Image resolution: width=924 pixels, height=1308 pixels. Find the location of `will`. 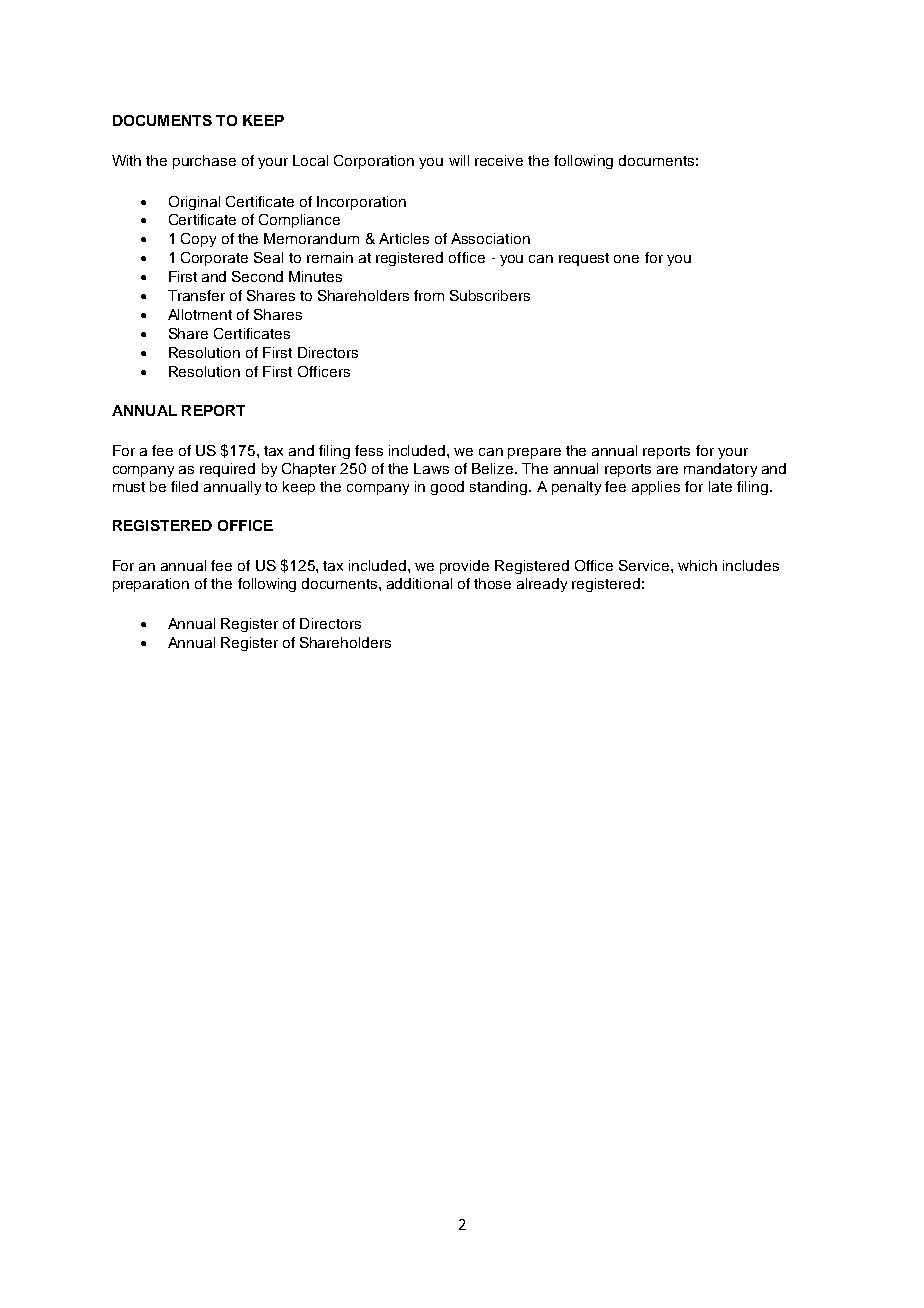

will is located at coordinates (459, 160).
